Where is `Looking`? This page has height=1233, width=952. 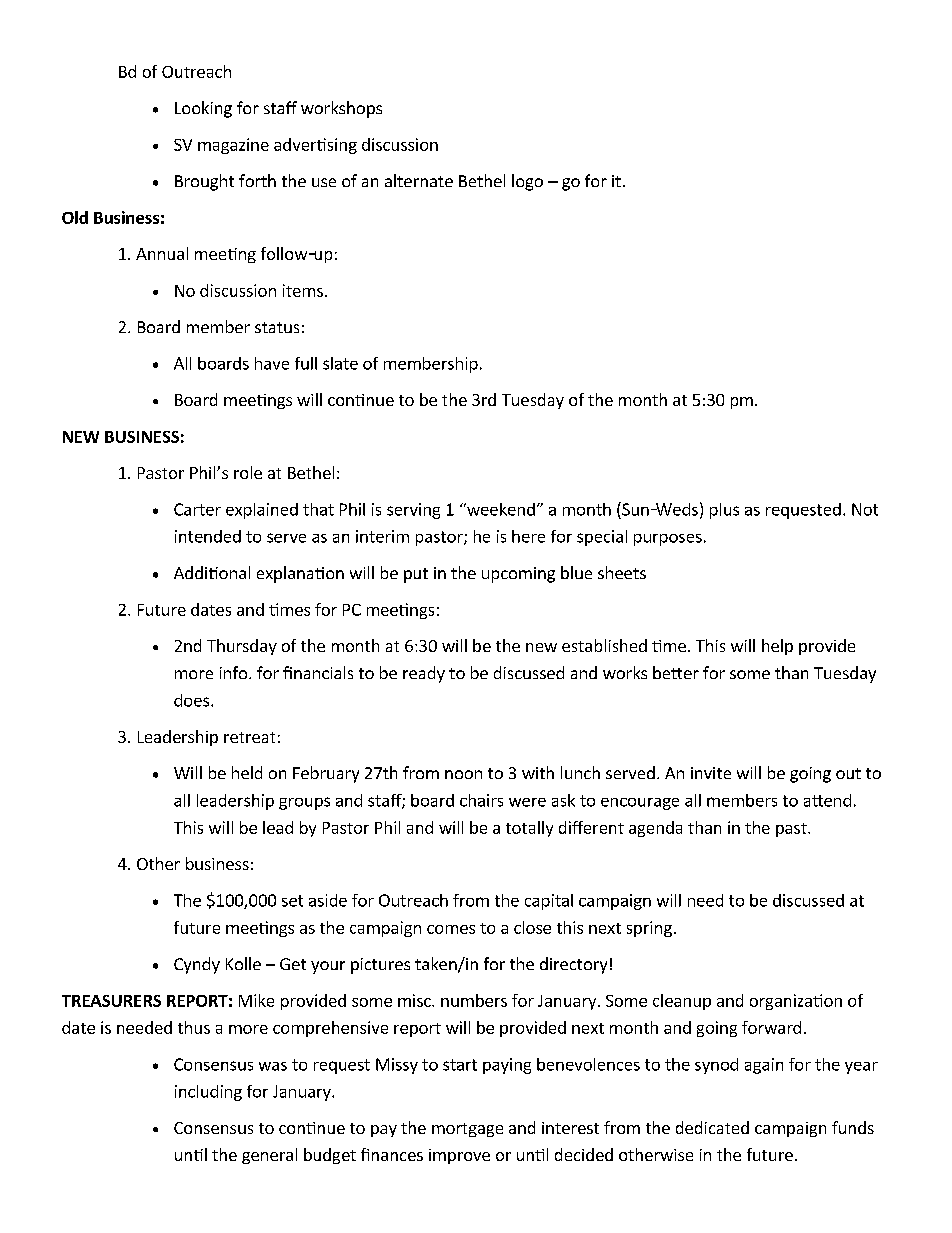
Looking is located at coordinates (203, 109).
